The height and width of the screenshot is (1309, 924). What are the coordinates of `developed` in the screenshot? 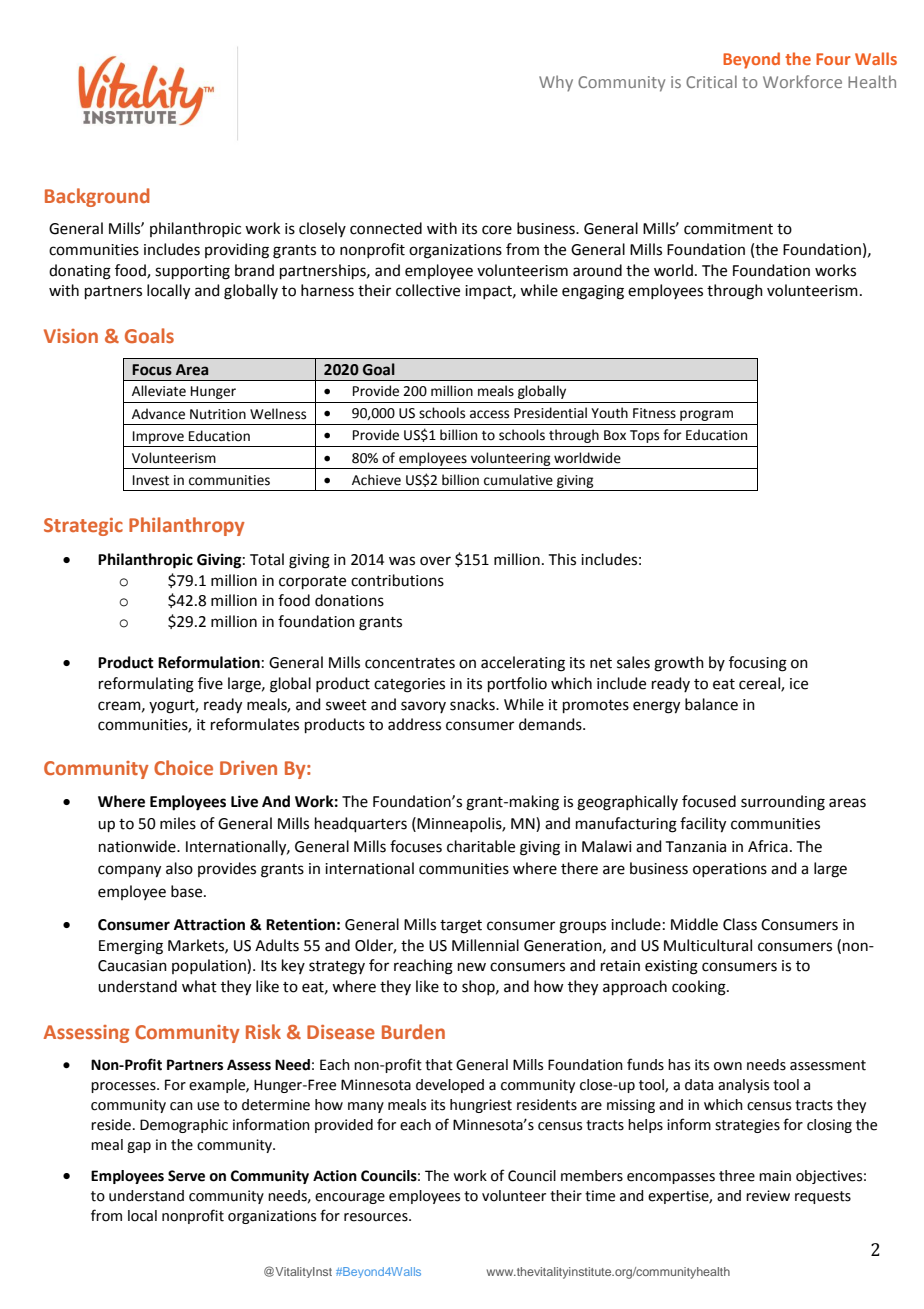 It's located at (450, 1086).
